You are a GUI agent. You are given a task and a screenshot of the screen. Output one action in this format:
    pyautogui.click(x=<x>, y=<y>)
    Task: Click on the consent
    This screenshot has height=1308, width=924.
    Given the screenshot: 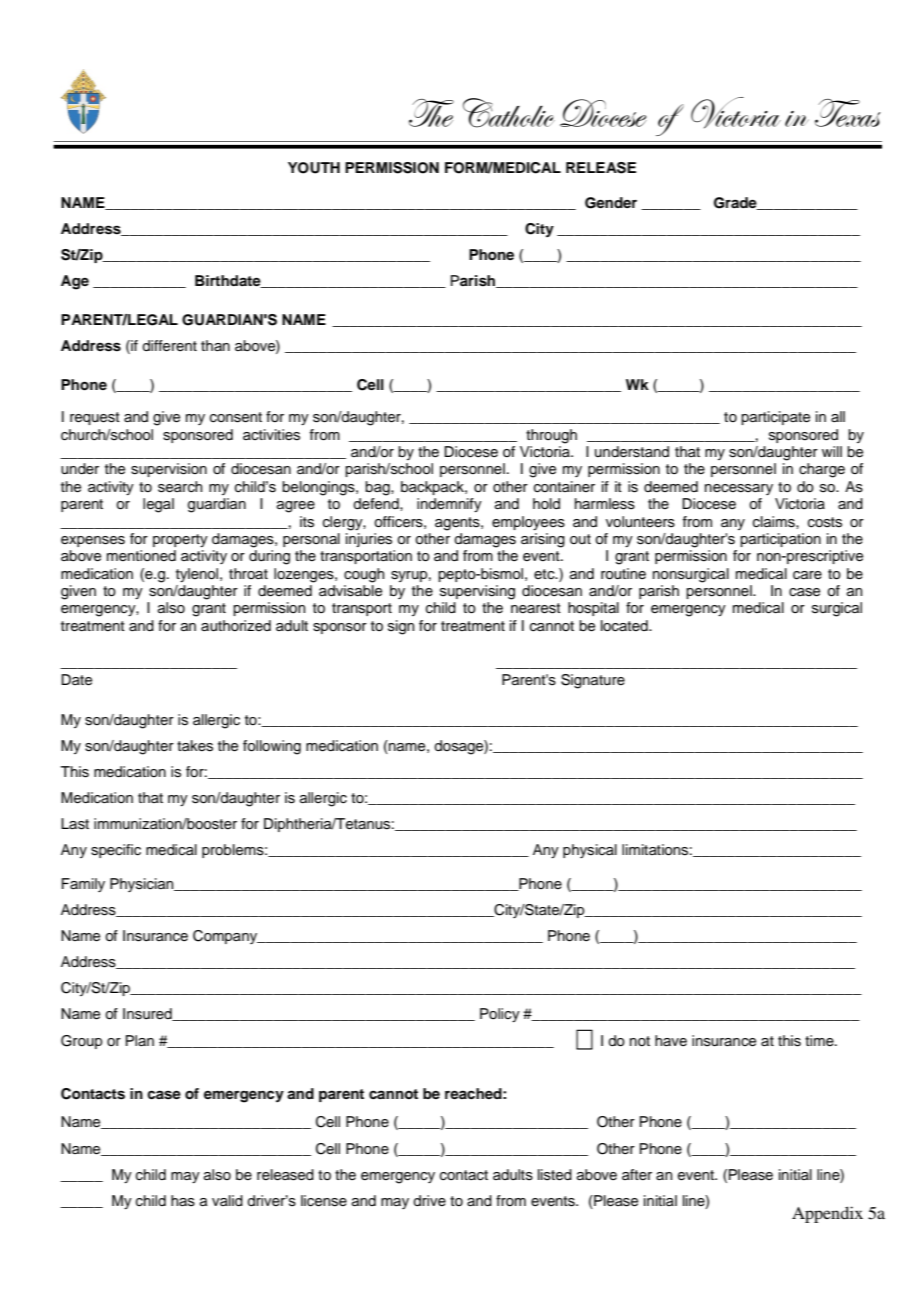 What is the action you would take?
    pyautogui.click(x=236, y=417)
